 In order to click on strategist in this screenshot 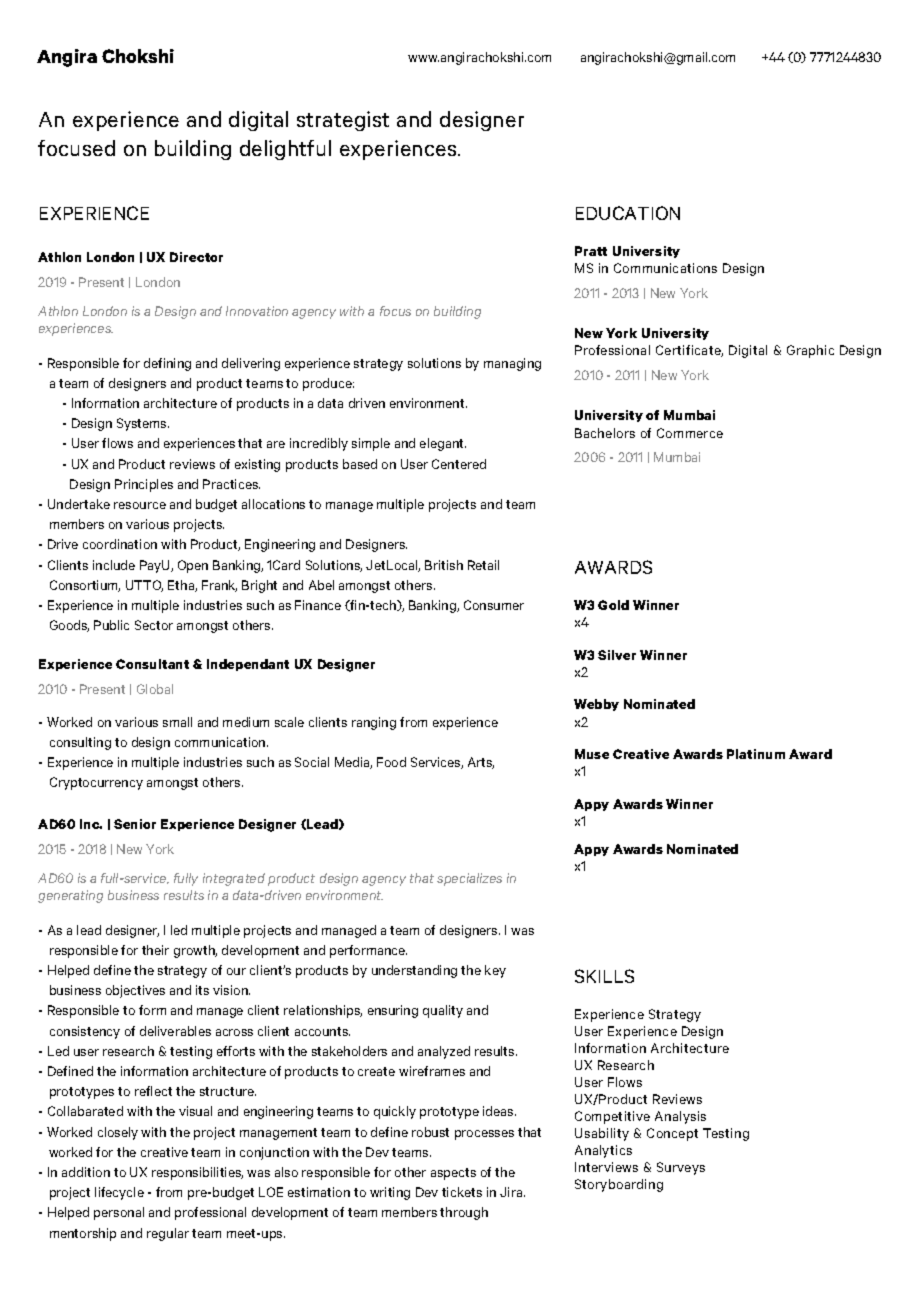, I will do `click(343, 121)`.
